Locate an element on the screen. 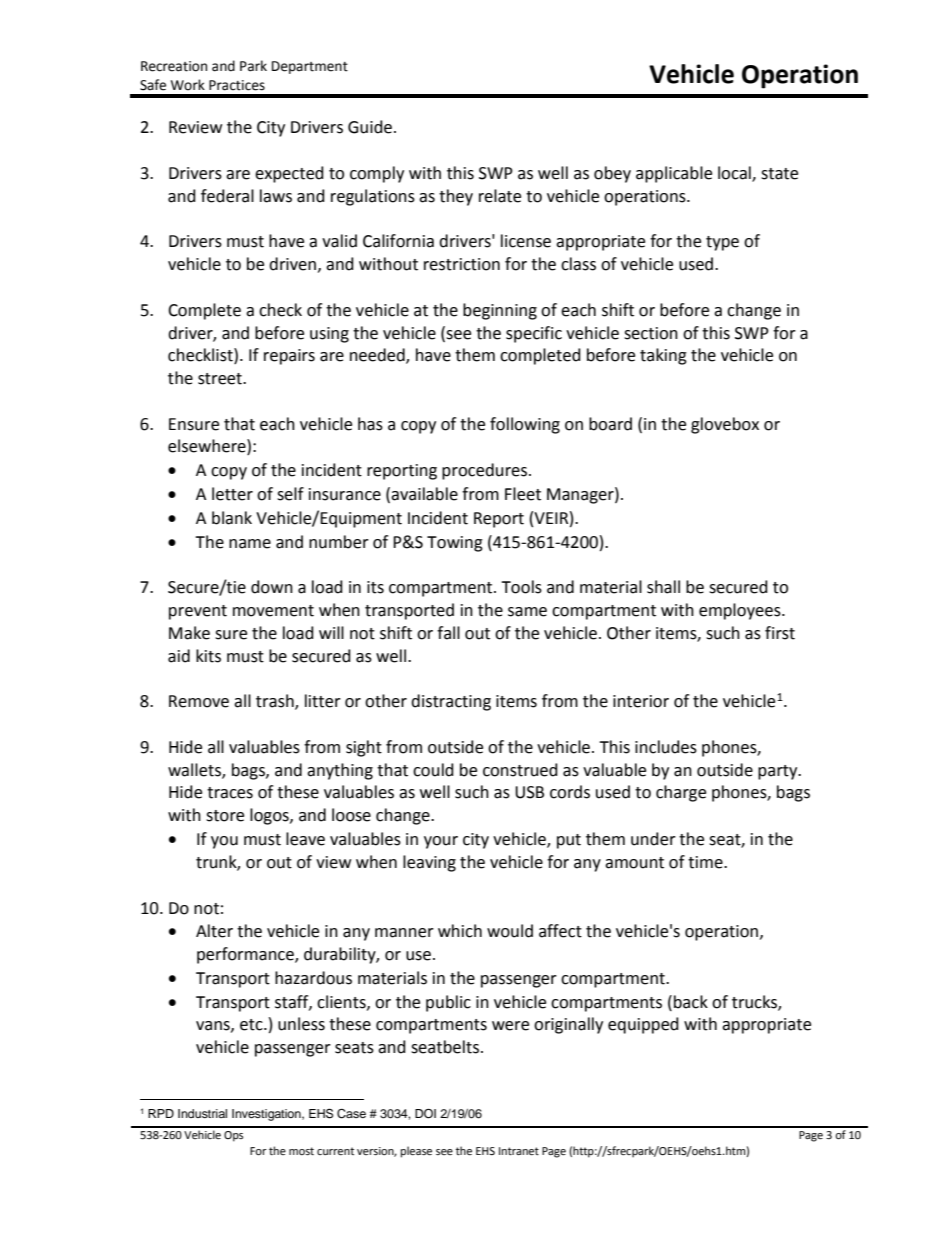  beginning is located at coordinates (500, 311).
